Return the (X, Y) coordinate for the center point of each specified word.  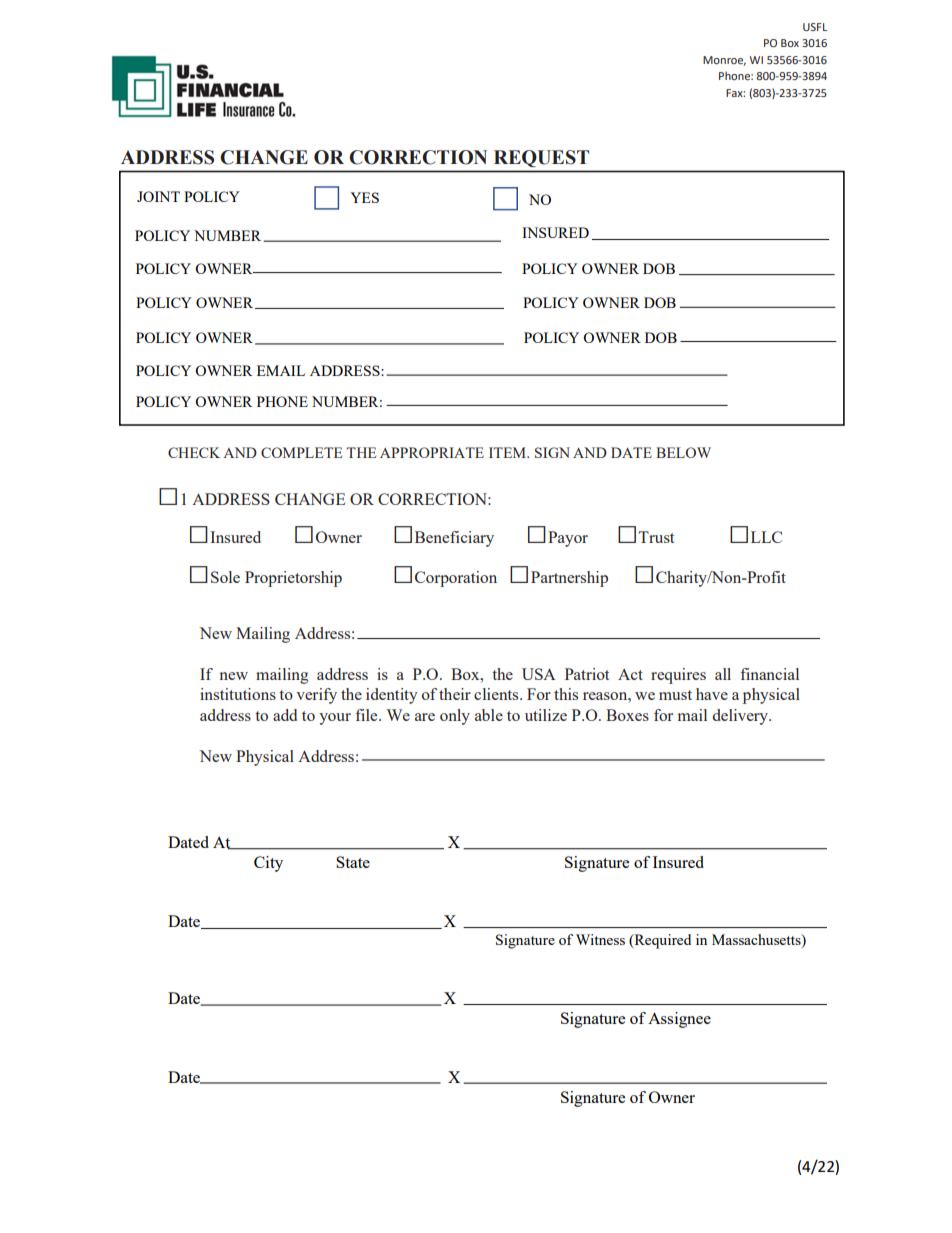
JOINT (158, 196)
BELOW (683, 452)
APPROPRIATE (432, 452)
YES (364, 197)
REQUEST (541, 158)
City (268, 864)
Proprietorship (293, 579)
